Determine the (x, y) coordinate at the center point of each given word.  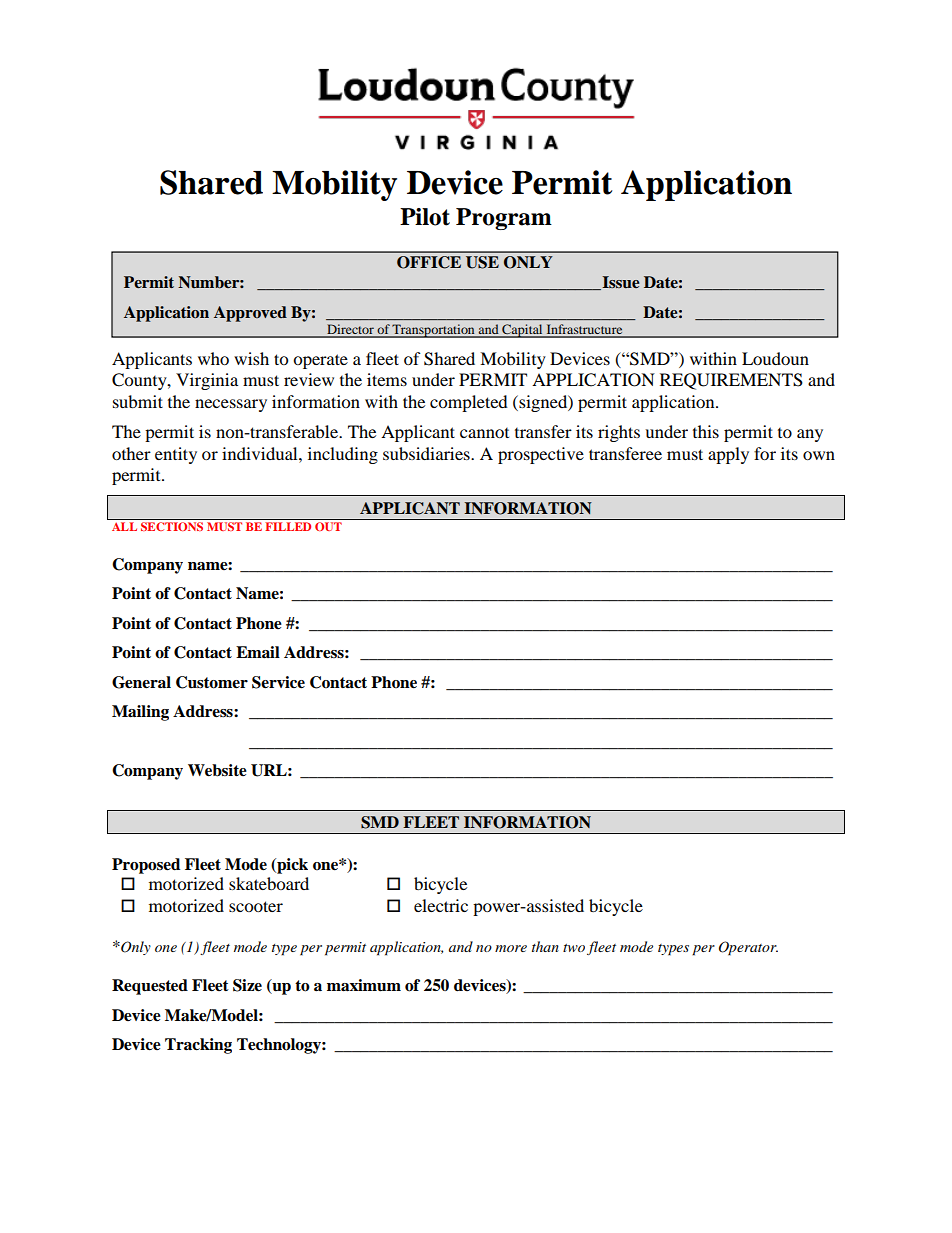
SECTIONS (172, 526)
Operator (748, 948)
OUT (328, 526)
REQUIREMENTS (731, 381)
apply (728, 455)
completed (469, 403)
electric (441, 905)
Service (278, 682)
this (706, 431)
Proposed (146, 866)
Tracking (198, 1046)
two (574, 948)
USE (482, 262)
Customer (212, 682)
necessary (231, 405)
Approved (250, 314)
